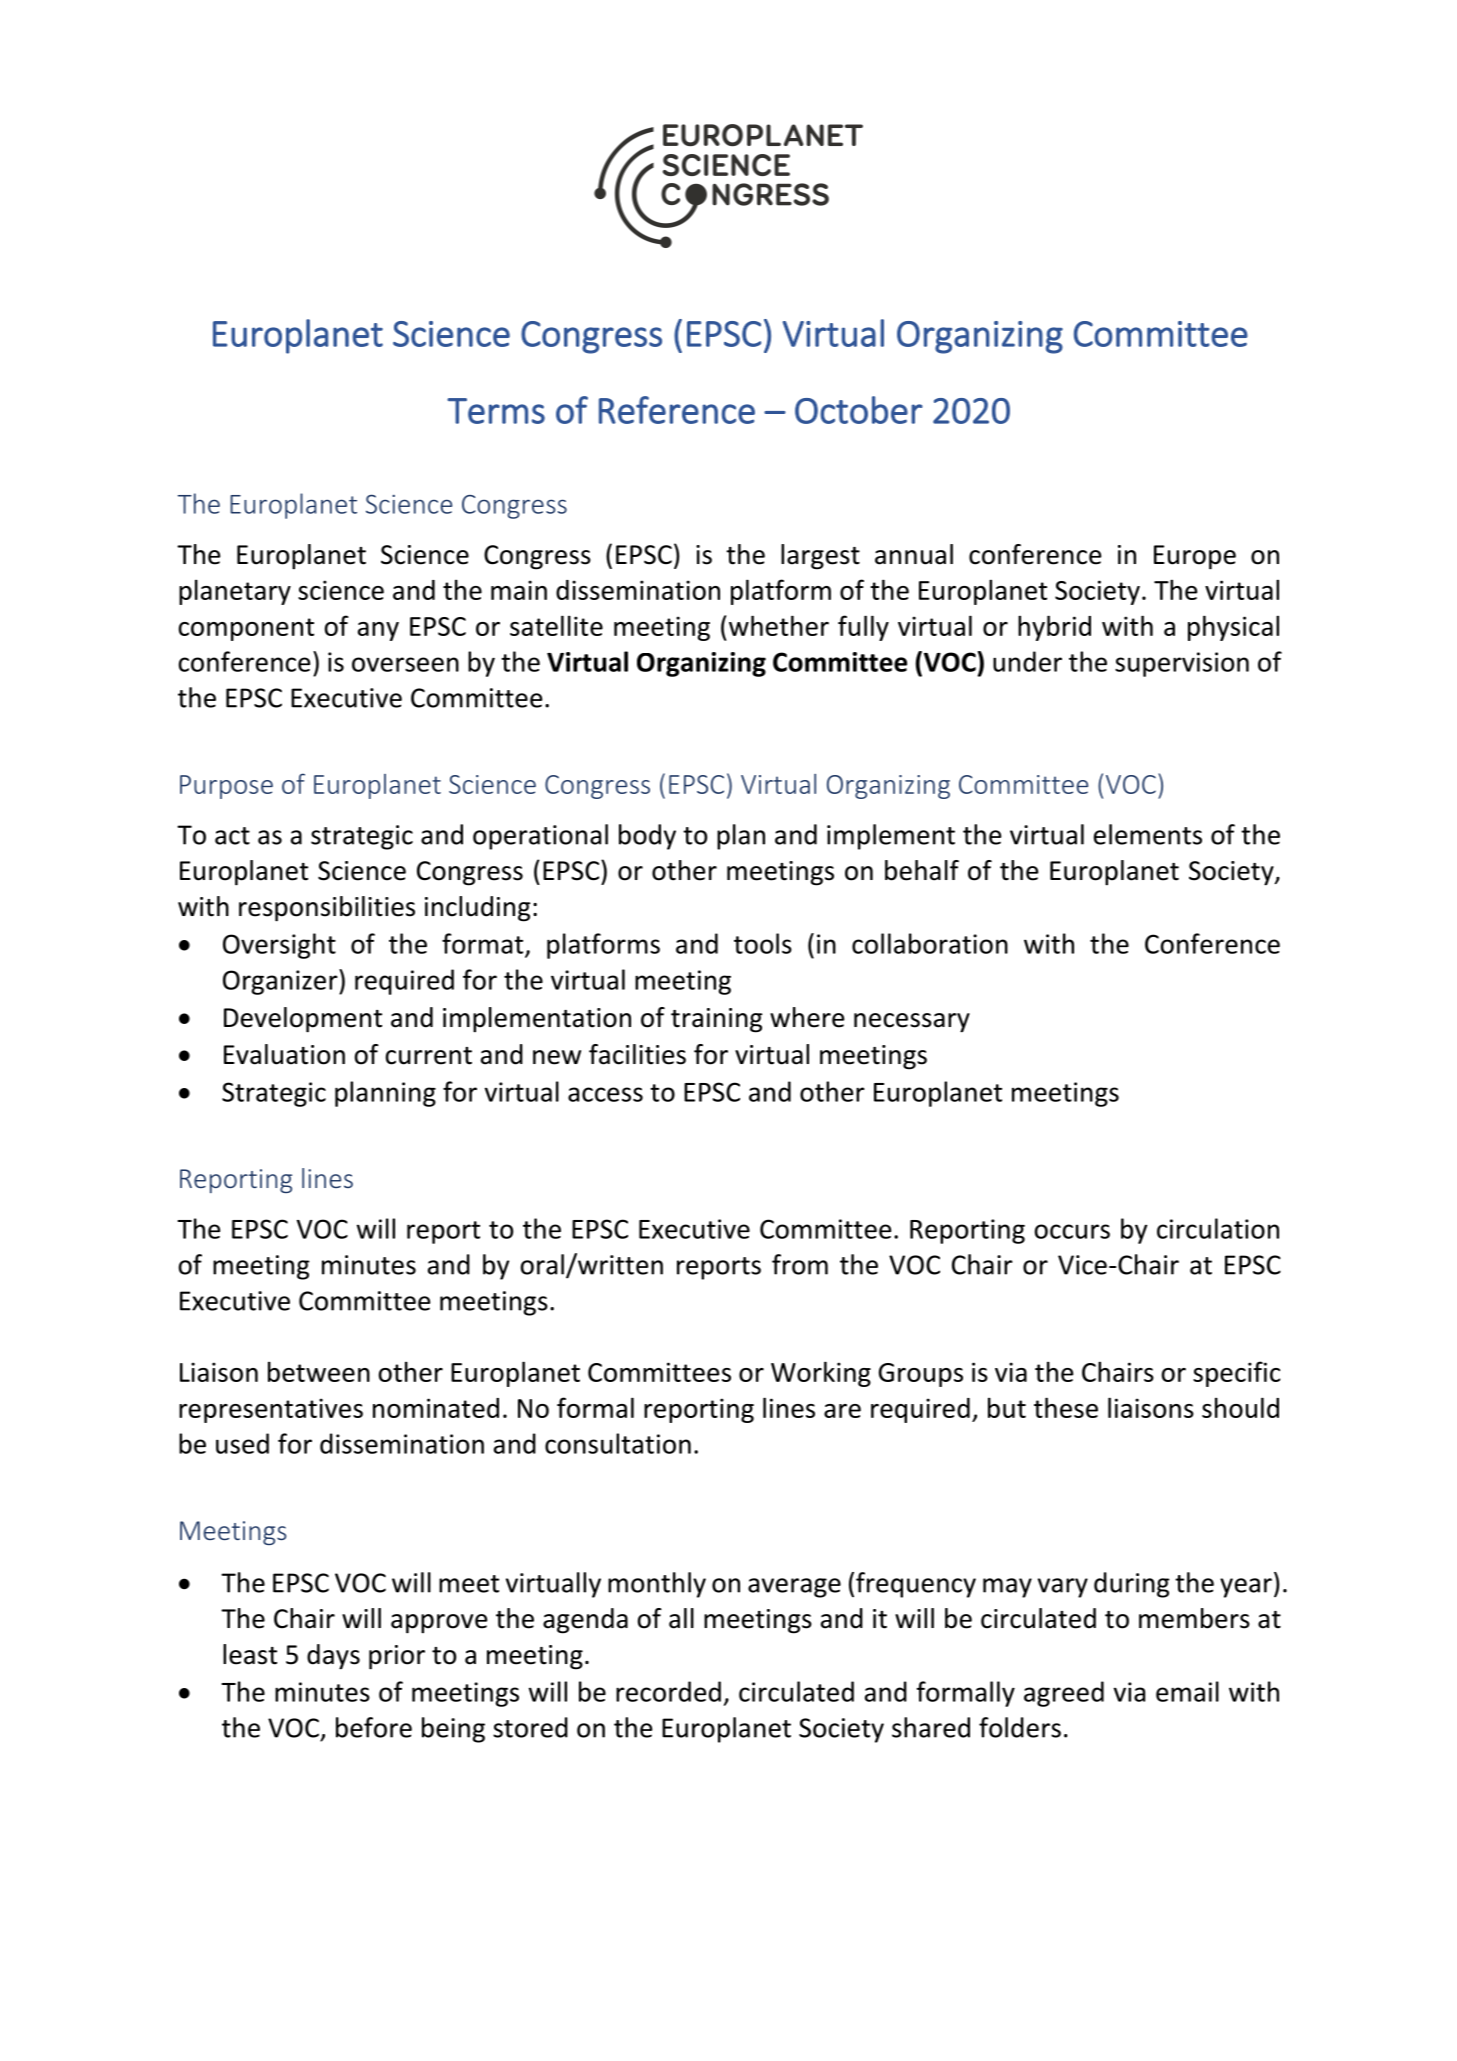  What do you see at coordinates (496, 411) in the page?
I see `Terms` at bounding box center [496, 411].
